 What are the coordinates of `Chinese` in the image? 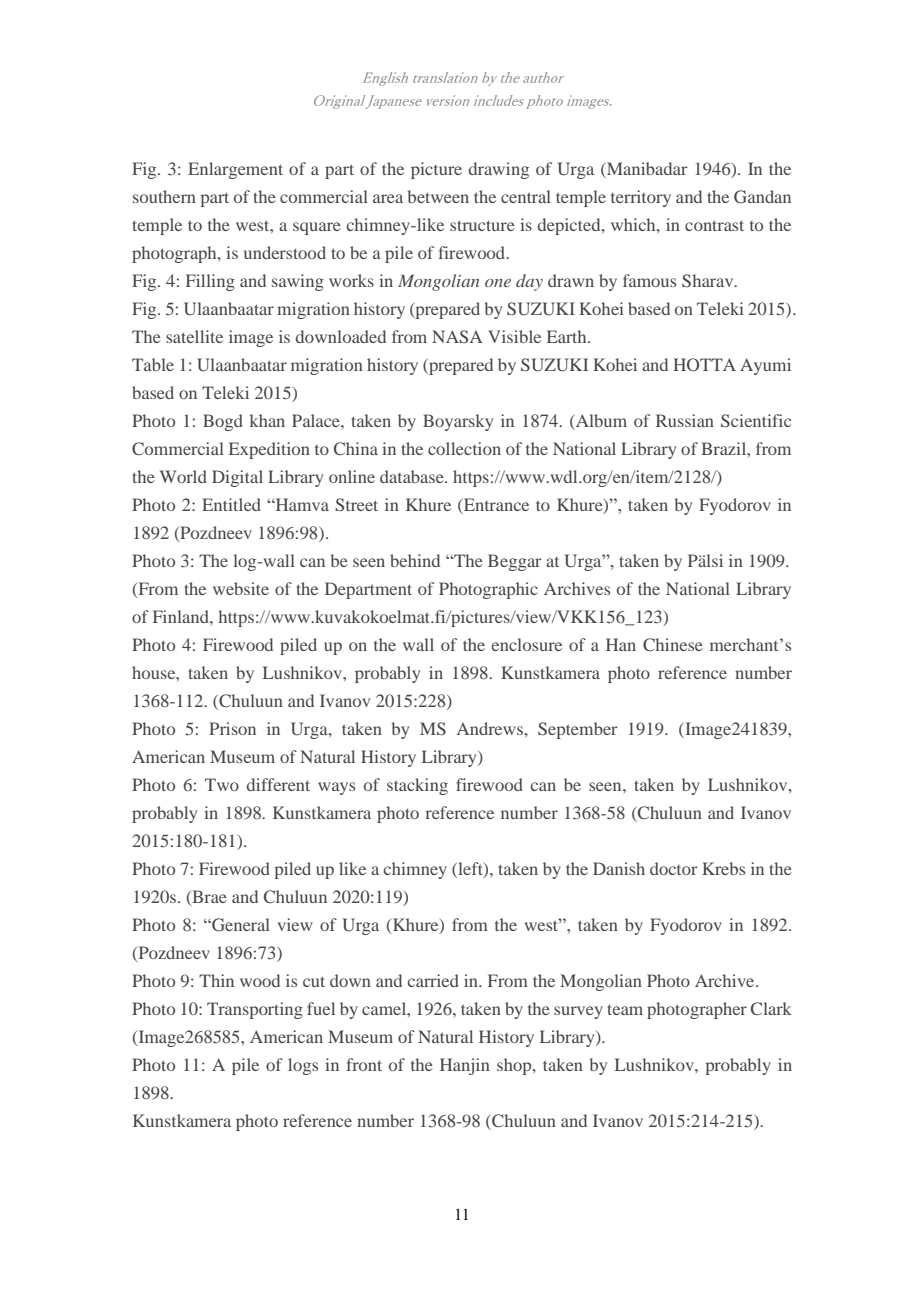 It's located at (673, 644).
